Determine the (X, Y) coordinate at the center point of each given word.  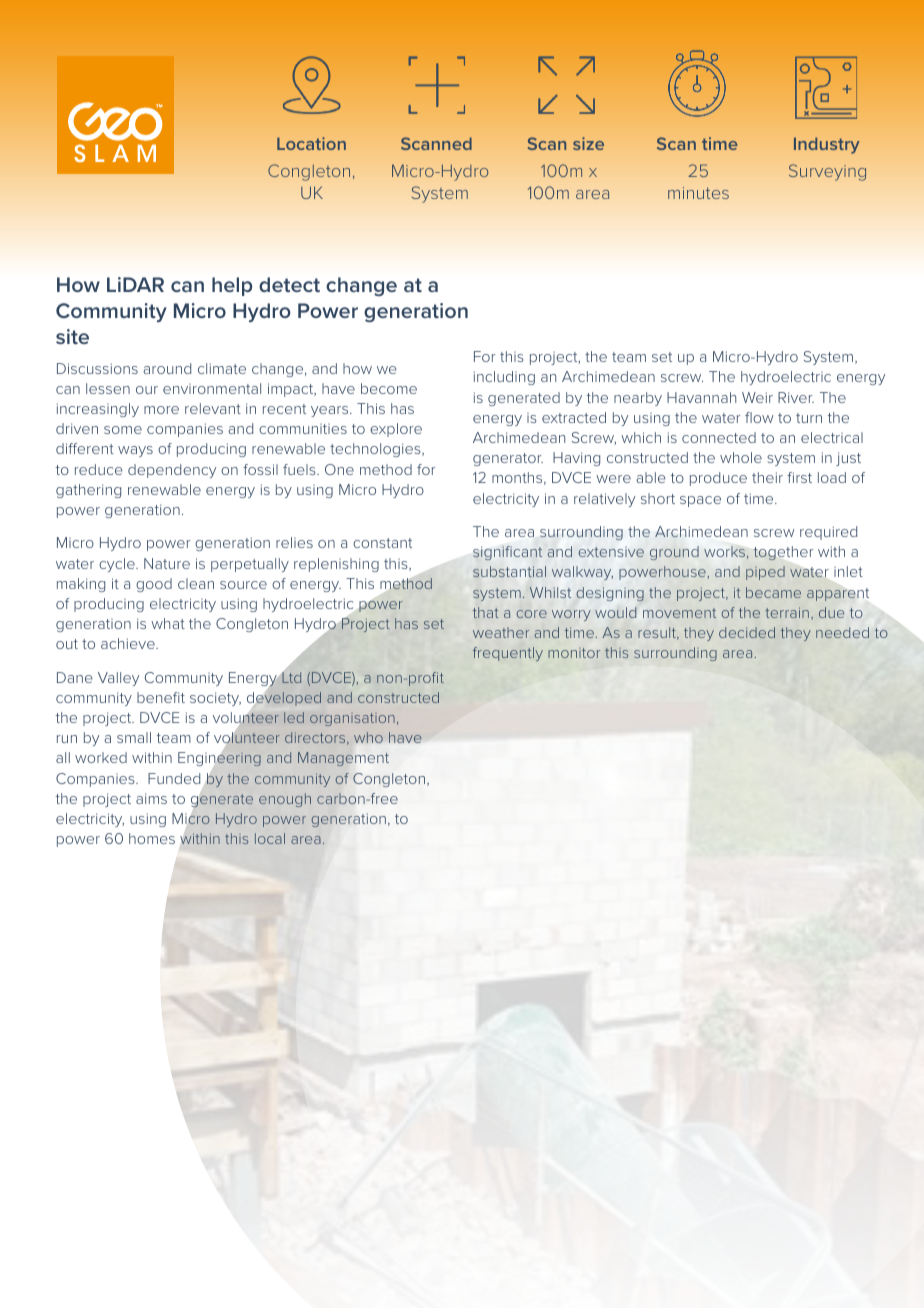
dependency (172, 471)
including (504, 378)
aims (151, 798)
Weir (757, 397)
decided (747, 632)
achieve (129, 643)
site (72, 336)
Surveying (827, 172)
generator (508, 459)
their (767, 477)
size (588, 143)
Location (311, 143)
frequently (508, 654)
